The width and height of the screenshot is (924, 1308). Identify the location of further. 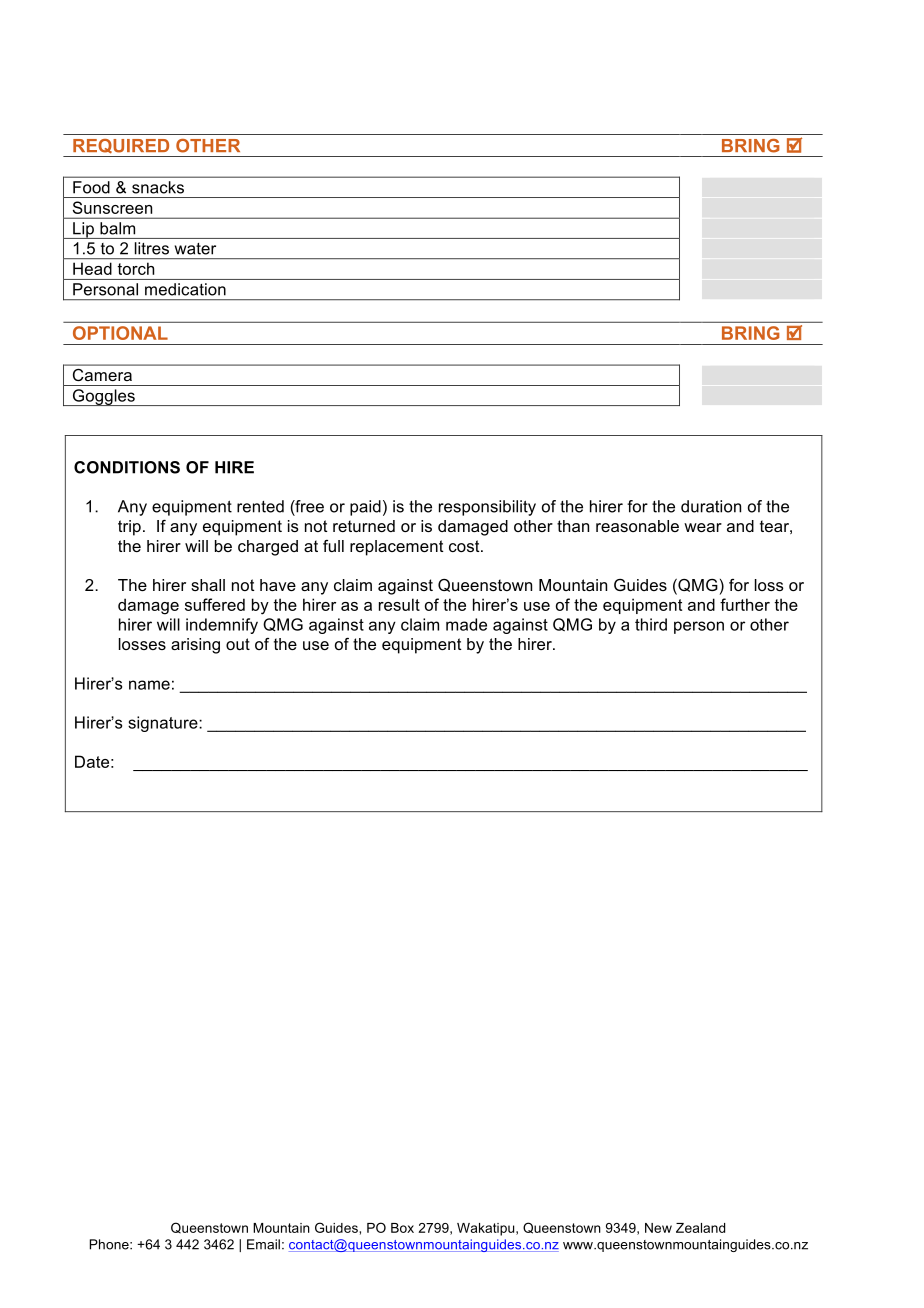
(745, 604).
